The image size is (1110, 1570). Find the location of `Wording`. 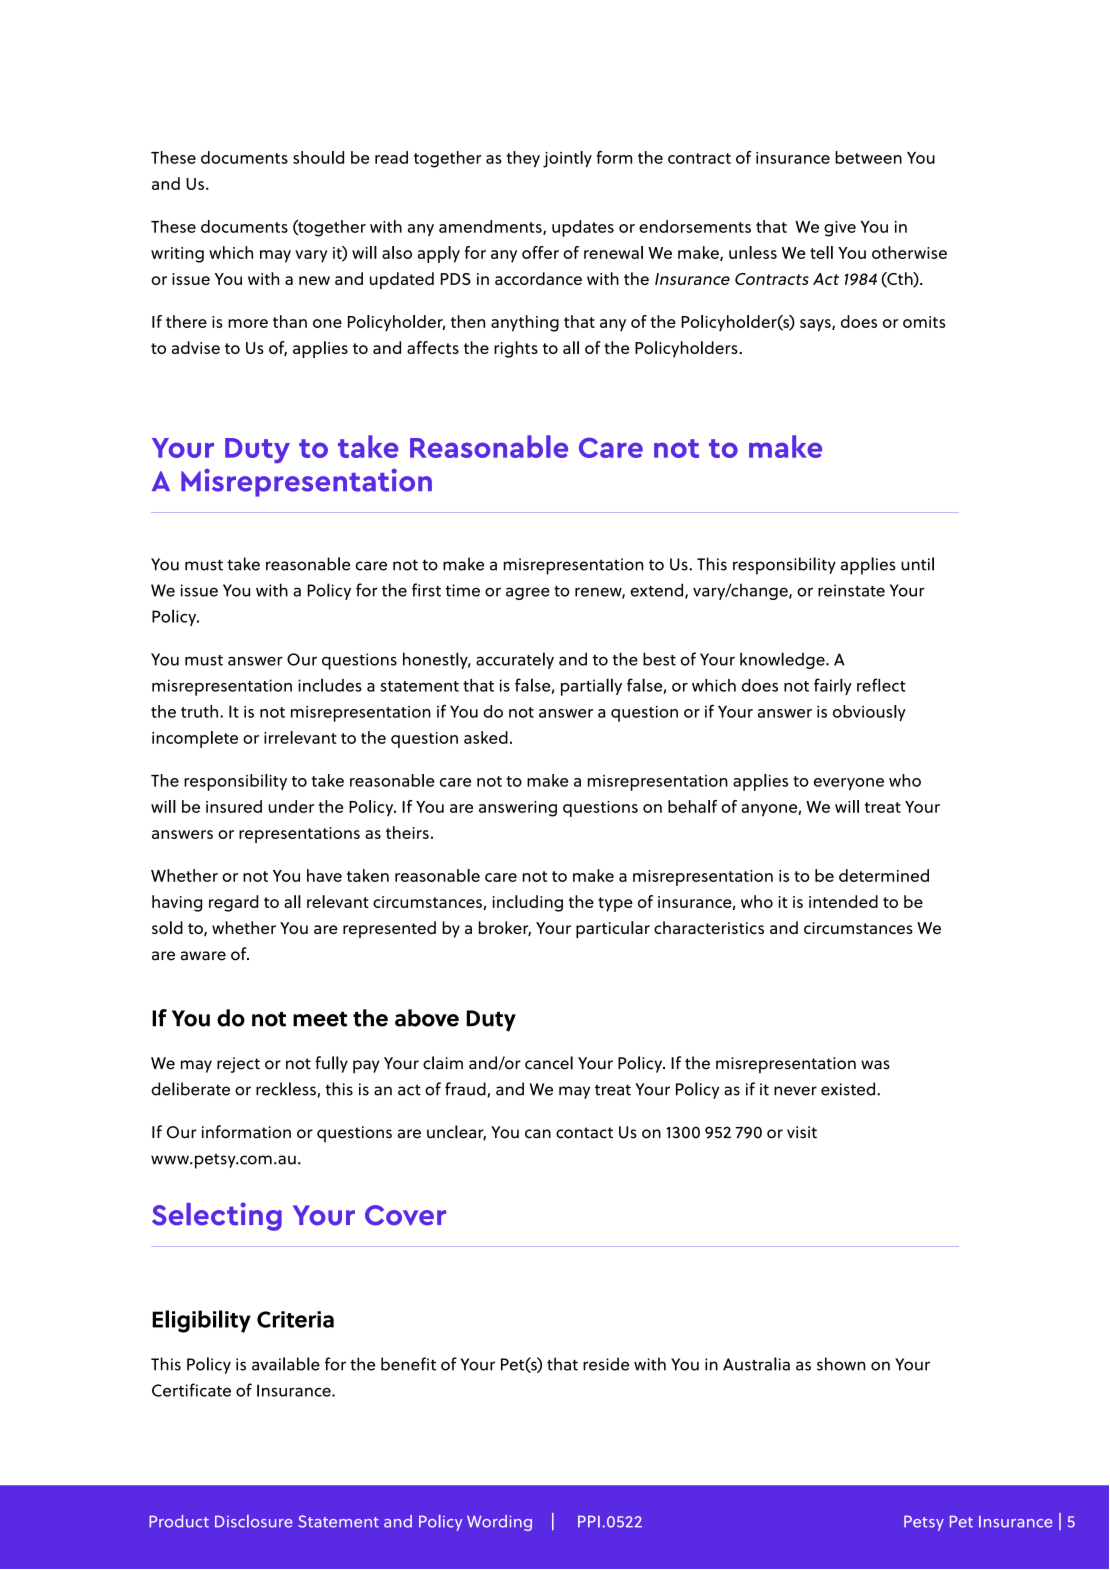

Wording is located at coordinates (499, 1523).
